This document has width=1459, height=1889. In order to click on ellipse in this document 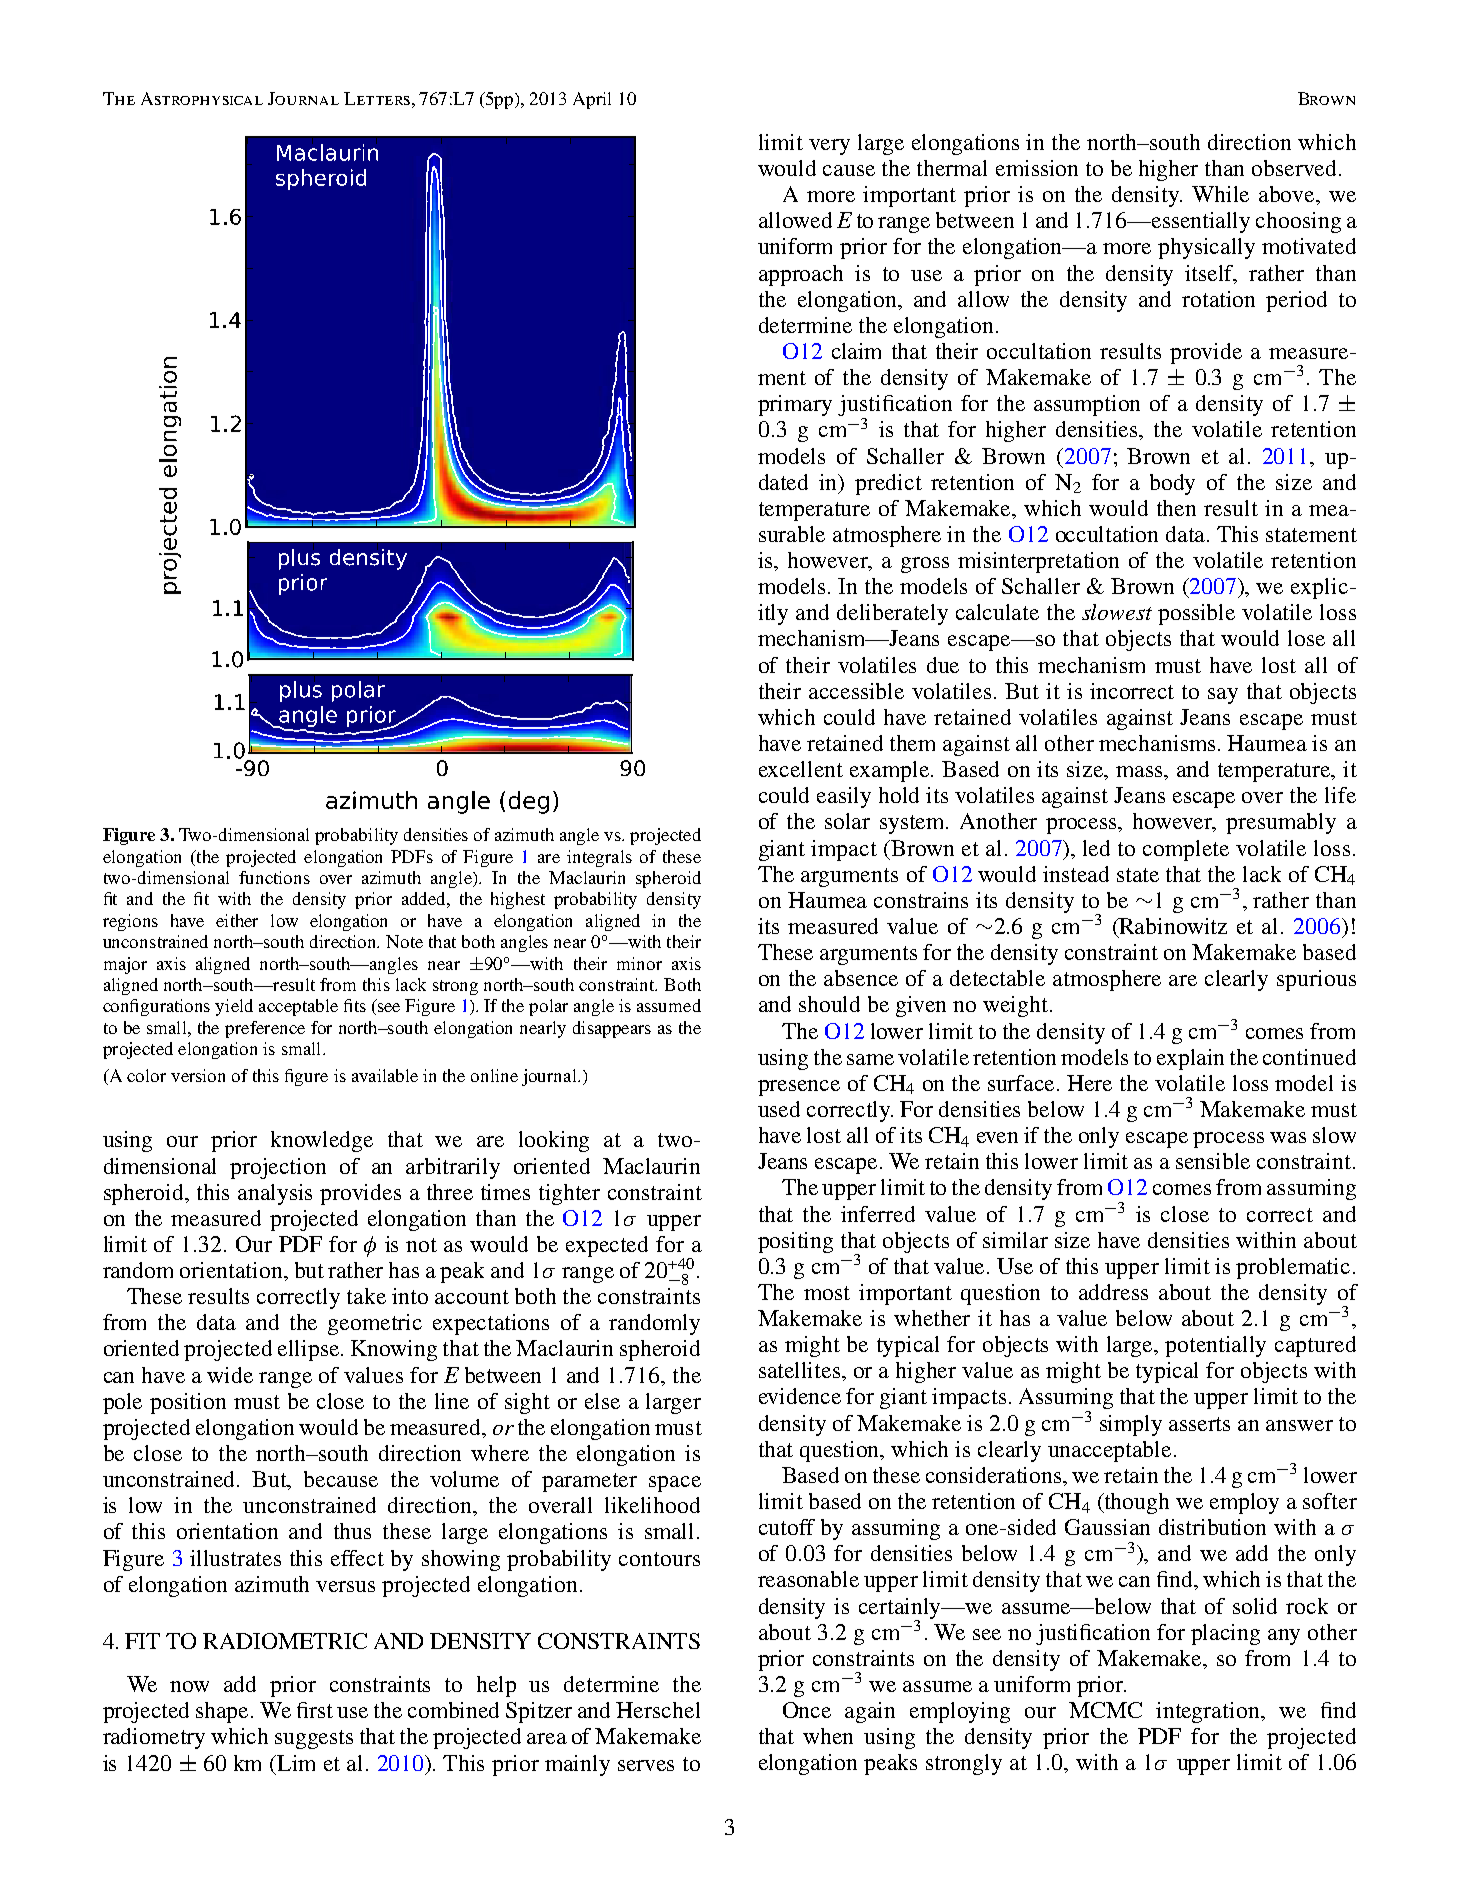, I will do `click(310, 1350)`.
